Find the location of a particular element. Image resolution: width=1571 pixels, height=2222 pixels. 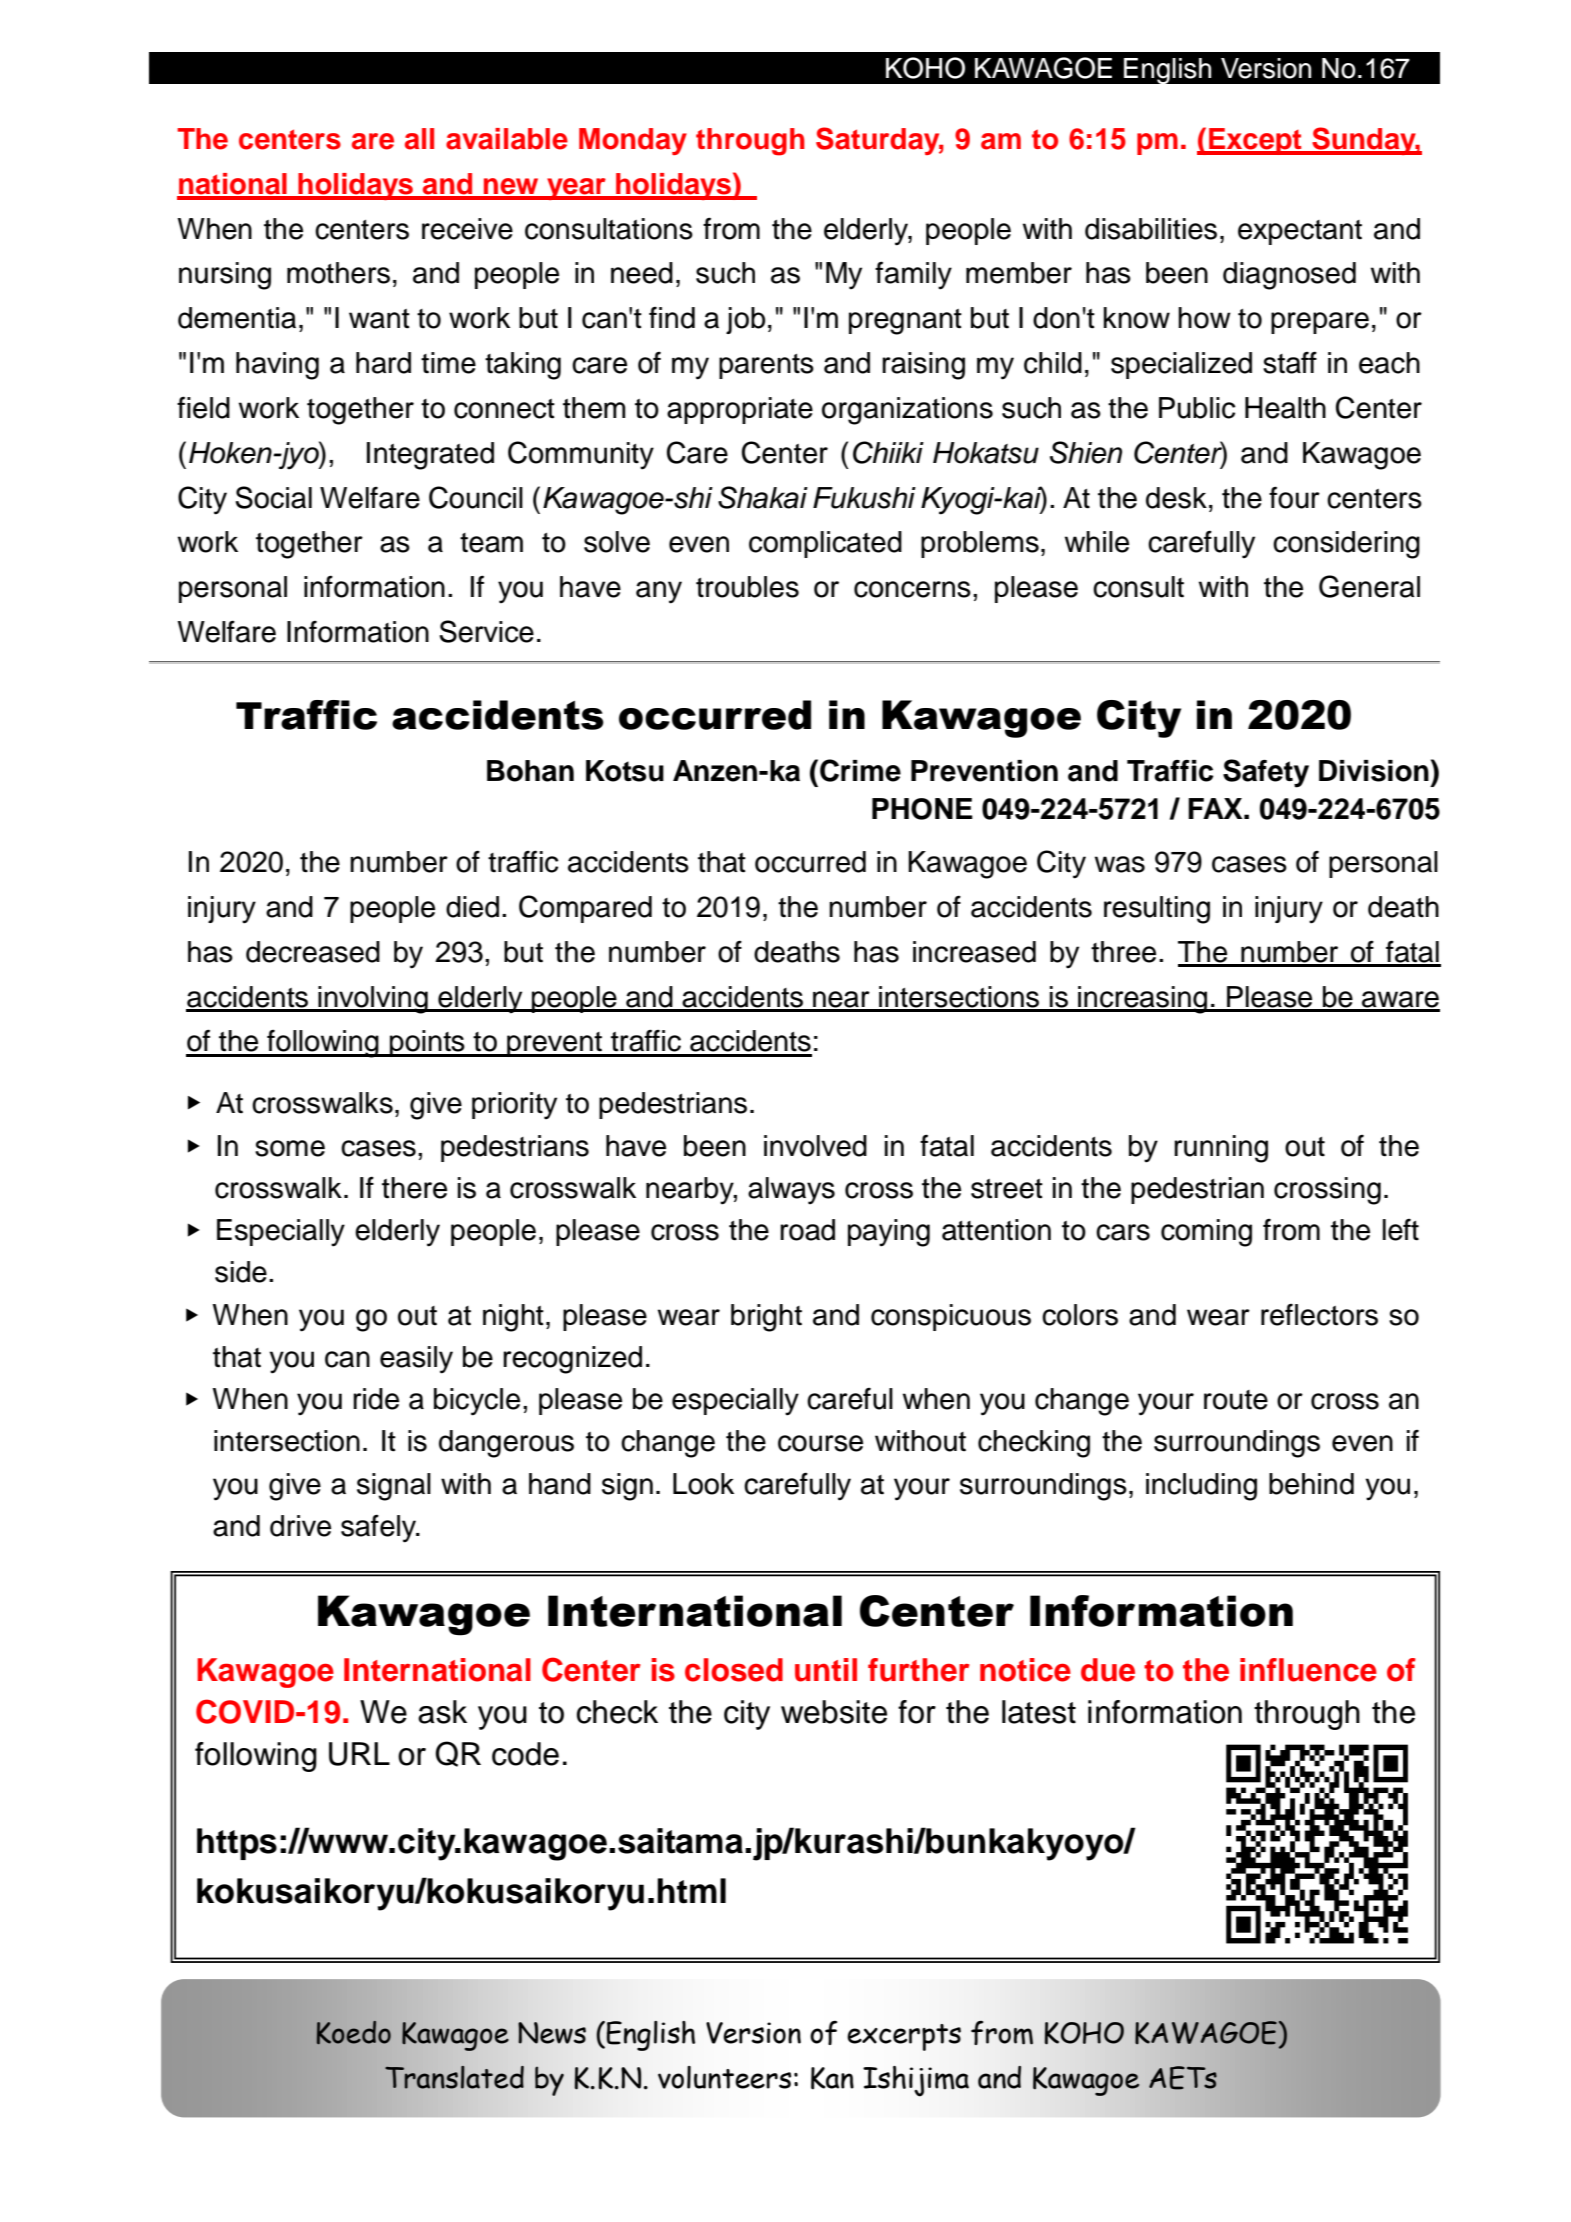

running is located at coordinates (1221, 1149).
